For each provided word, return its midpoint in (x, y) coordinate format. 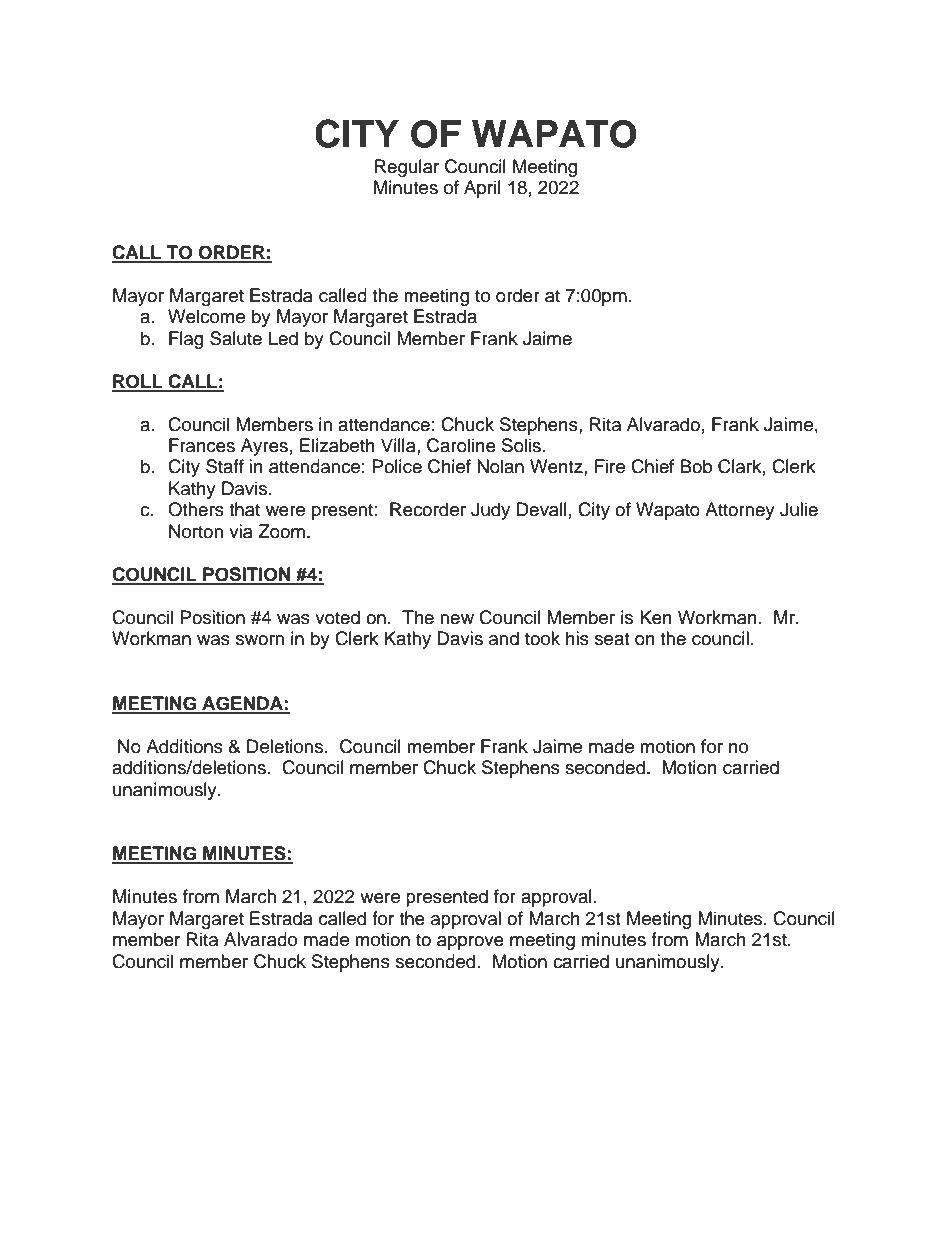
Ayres (264, 447)
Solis (521, 445)
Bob (696, 466)
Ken (656, 617)
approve (470, 943)
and (504, 638)
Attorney (740, 511)
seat (612, 639)
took (542, 638)
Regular (407, 168)
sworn (260, 640)
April (482, 189)
